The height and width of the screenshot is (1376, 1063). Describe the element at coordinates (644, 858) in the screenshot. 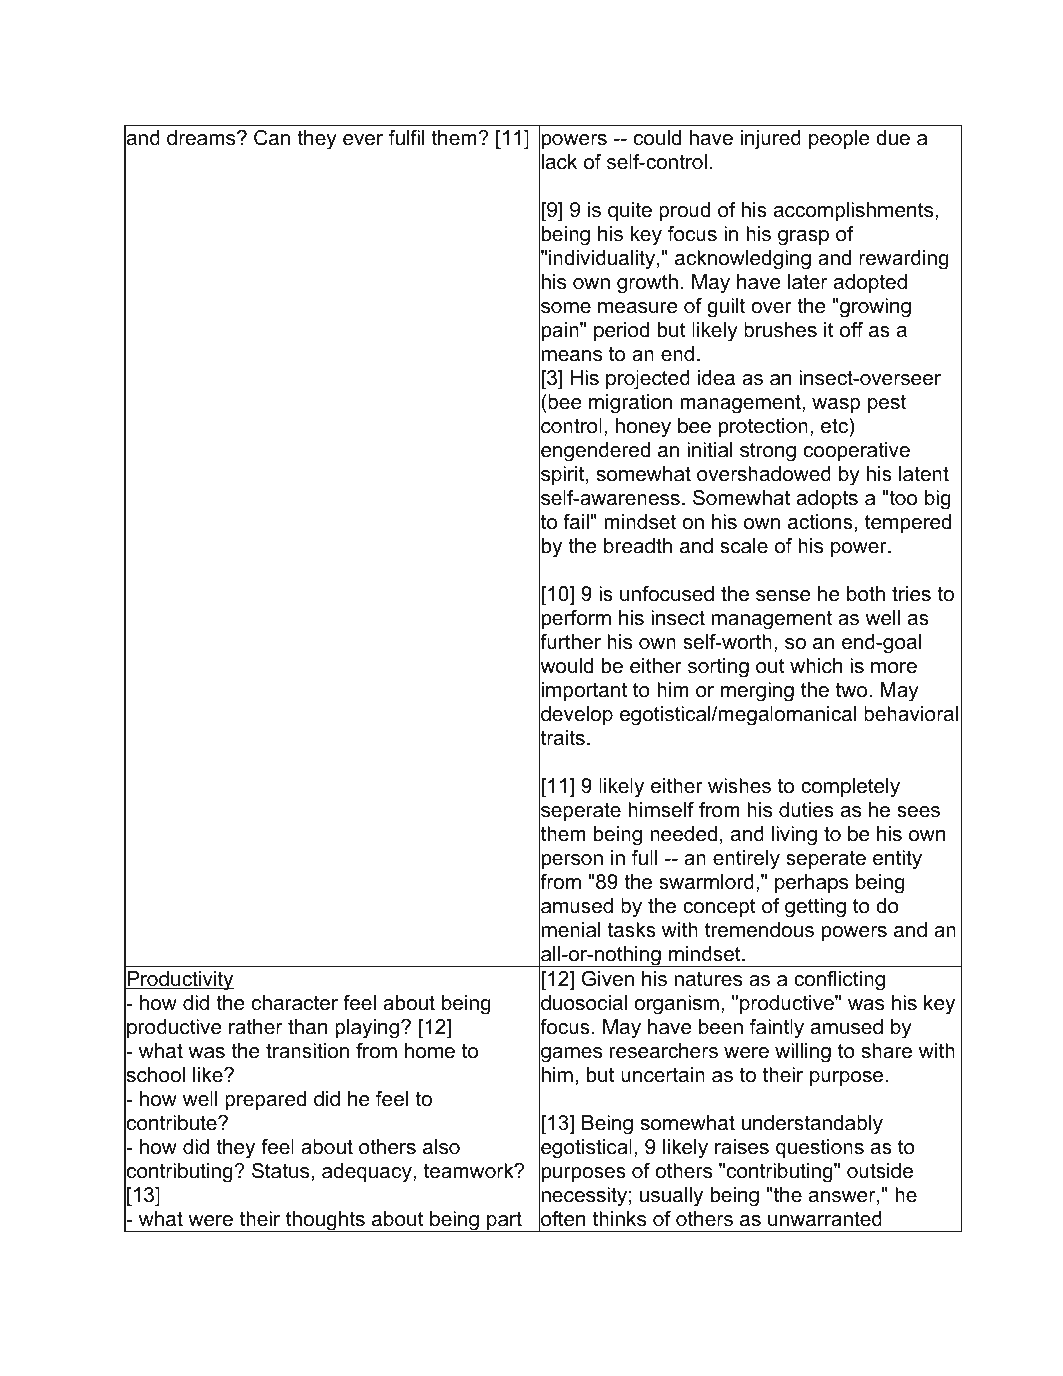

I see `full` at that location.
